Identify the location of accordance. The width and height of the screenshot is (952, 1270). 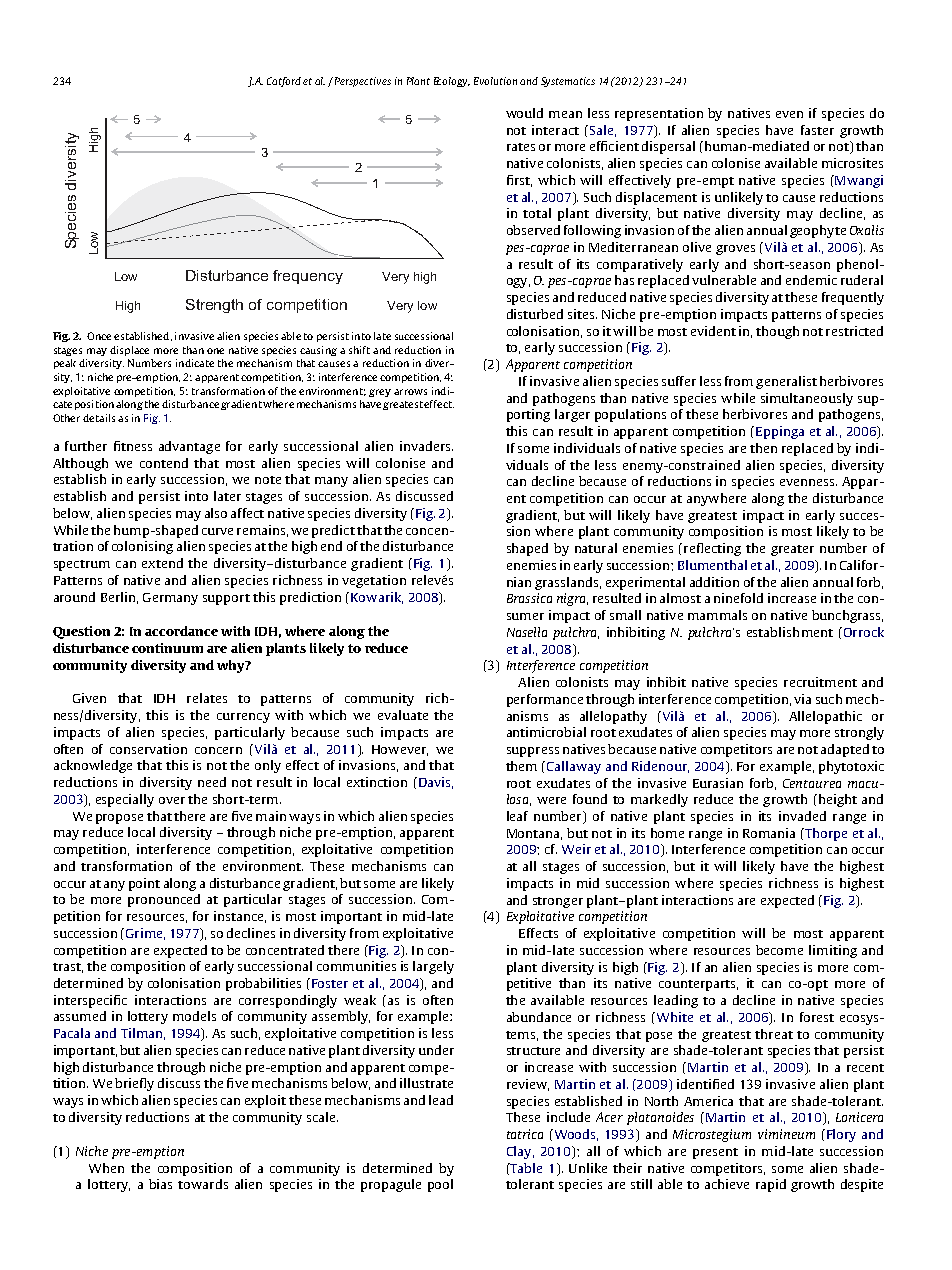
(181, 631).
